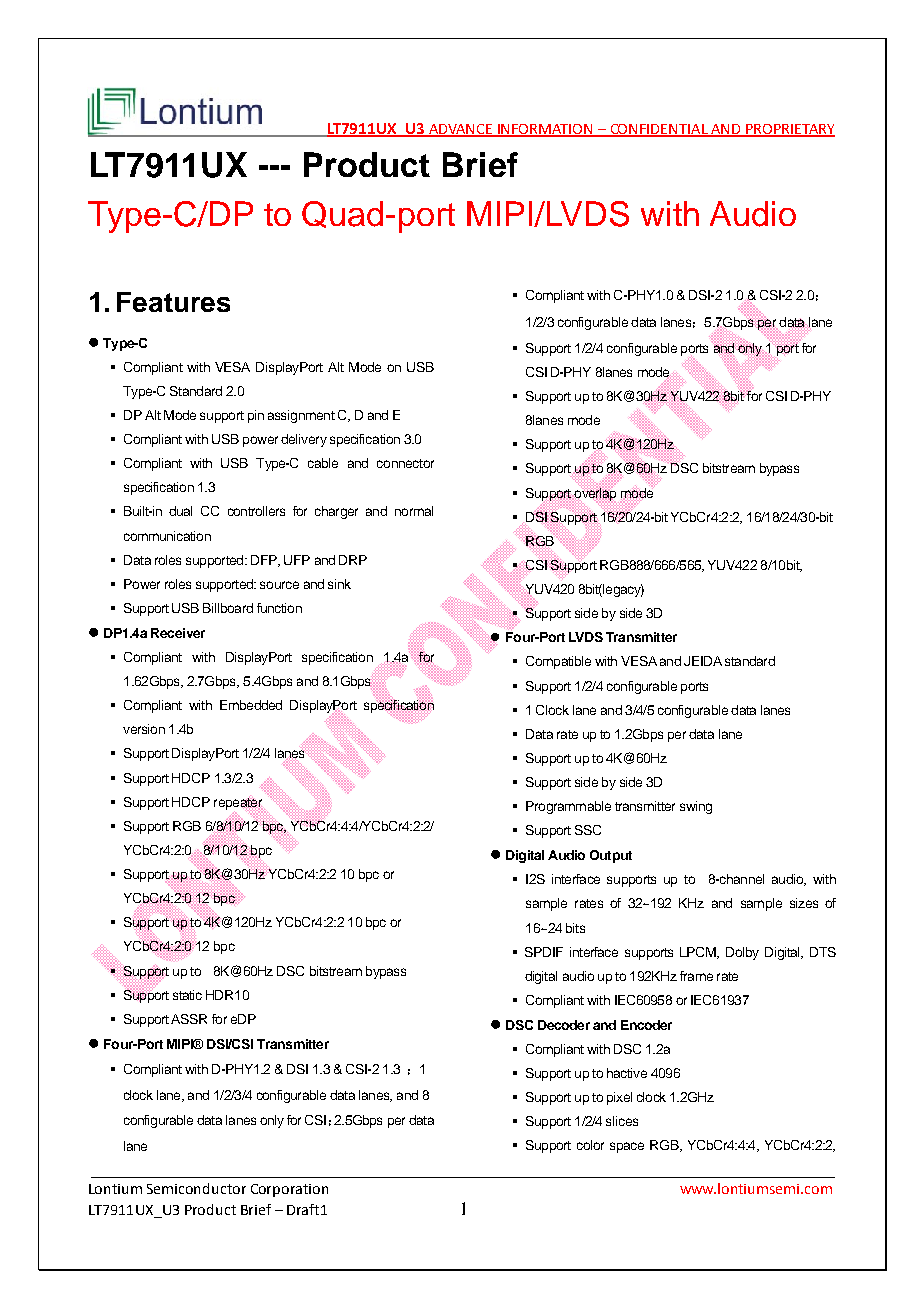  What do you see at coordinates (239, 803) in the screenshot?
I see `repeater` at bounding box center [239, 803].
